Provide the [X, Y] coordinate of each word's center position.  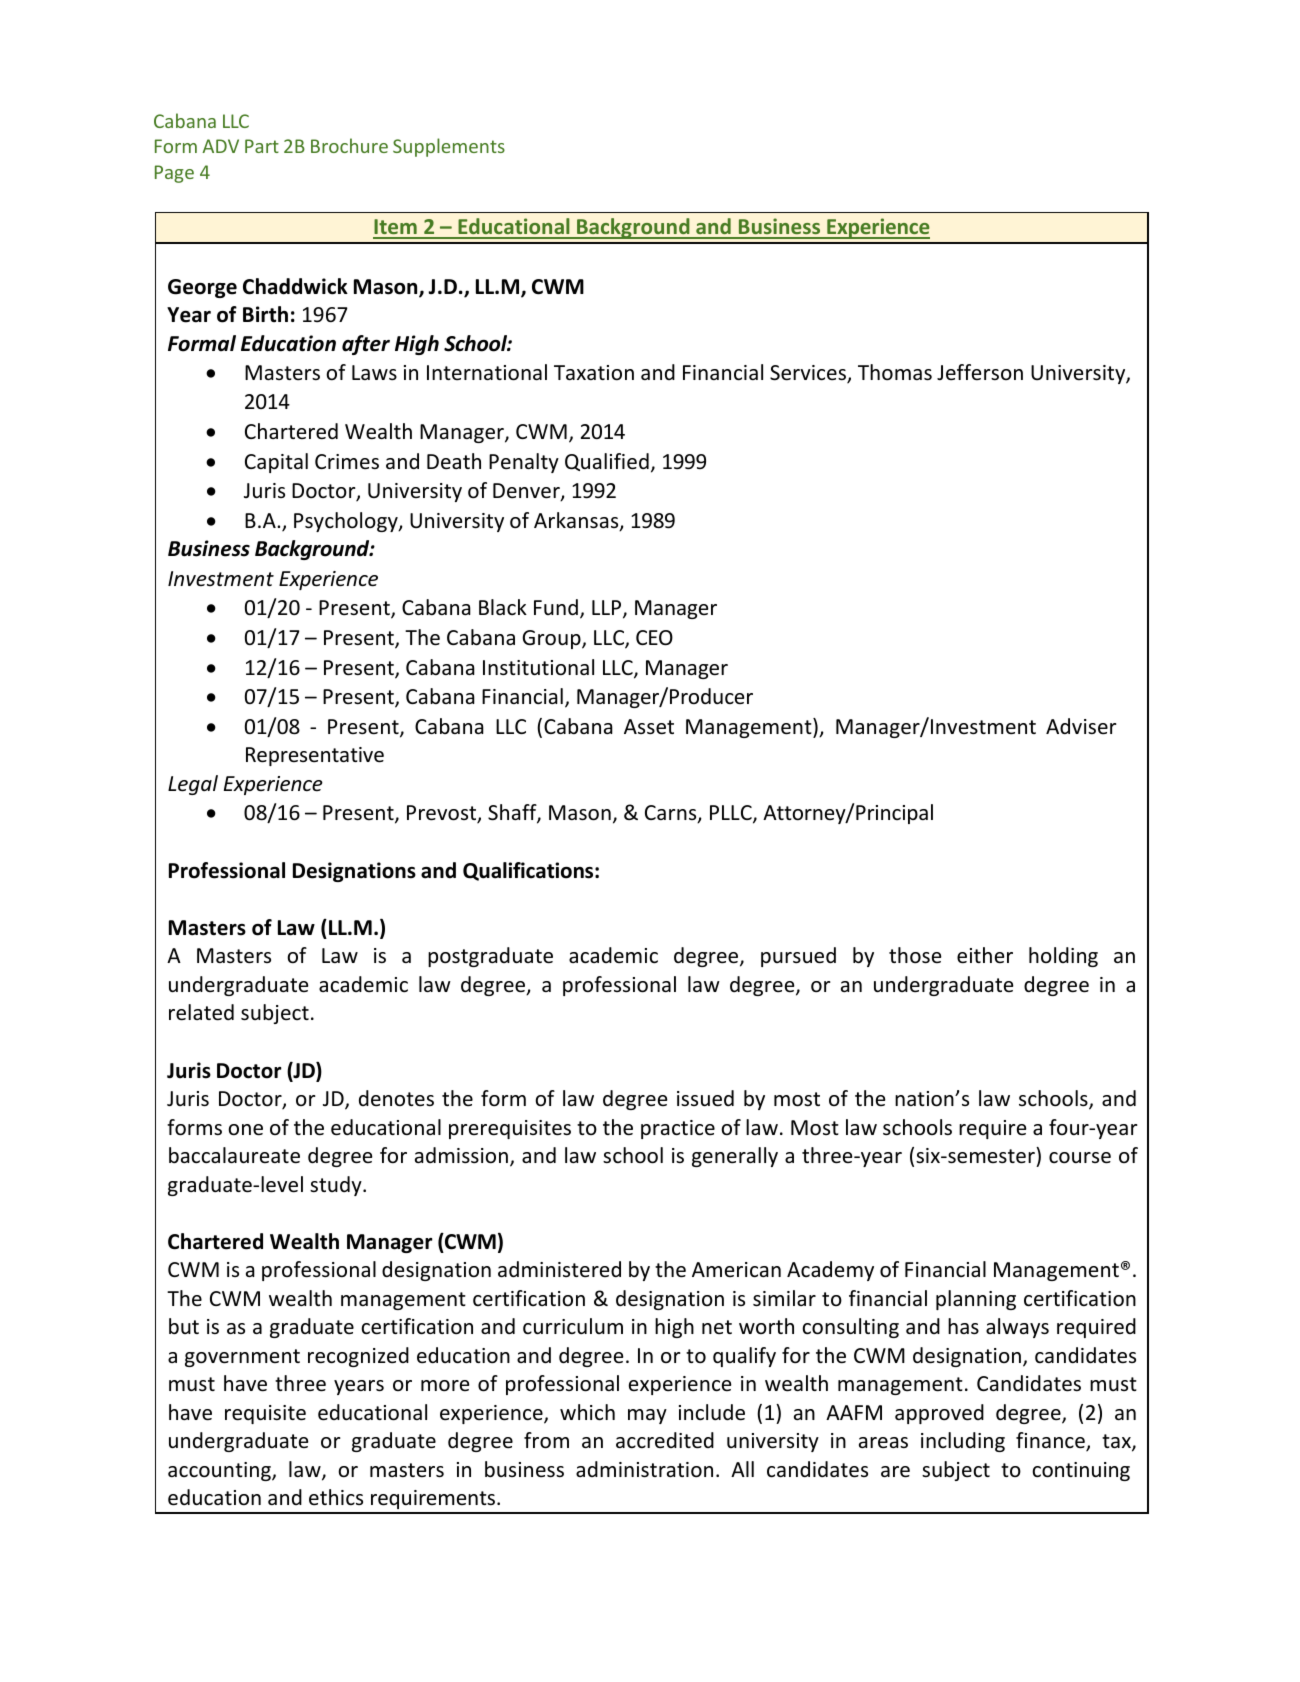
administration [644, 1469]
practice [678, 1129]
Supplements [449, 147]
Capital [276, 463]
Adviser [1081, 726]
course [1080, 1158]
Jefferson [980, 372]
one [245, 1130]
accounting [220, 1471]
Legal [193, 785]
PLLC [732, 814]
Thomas [895, 372]
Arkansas [577, 521]
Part [262, 146]
